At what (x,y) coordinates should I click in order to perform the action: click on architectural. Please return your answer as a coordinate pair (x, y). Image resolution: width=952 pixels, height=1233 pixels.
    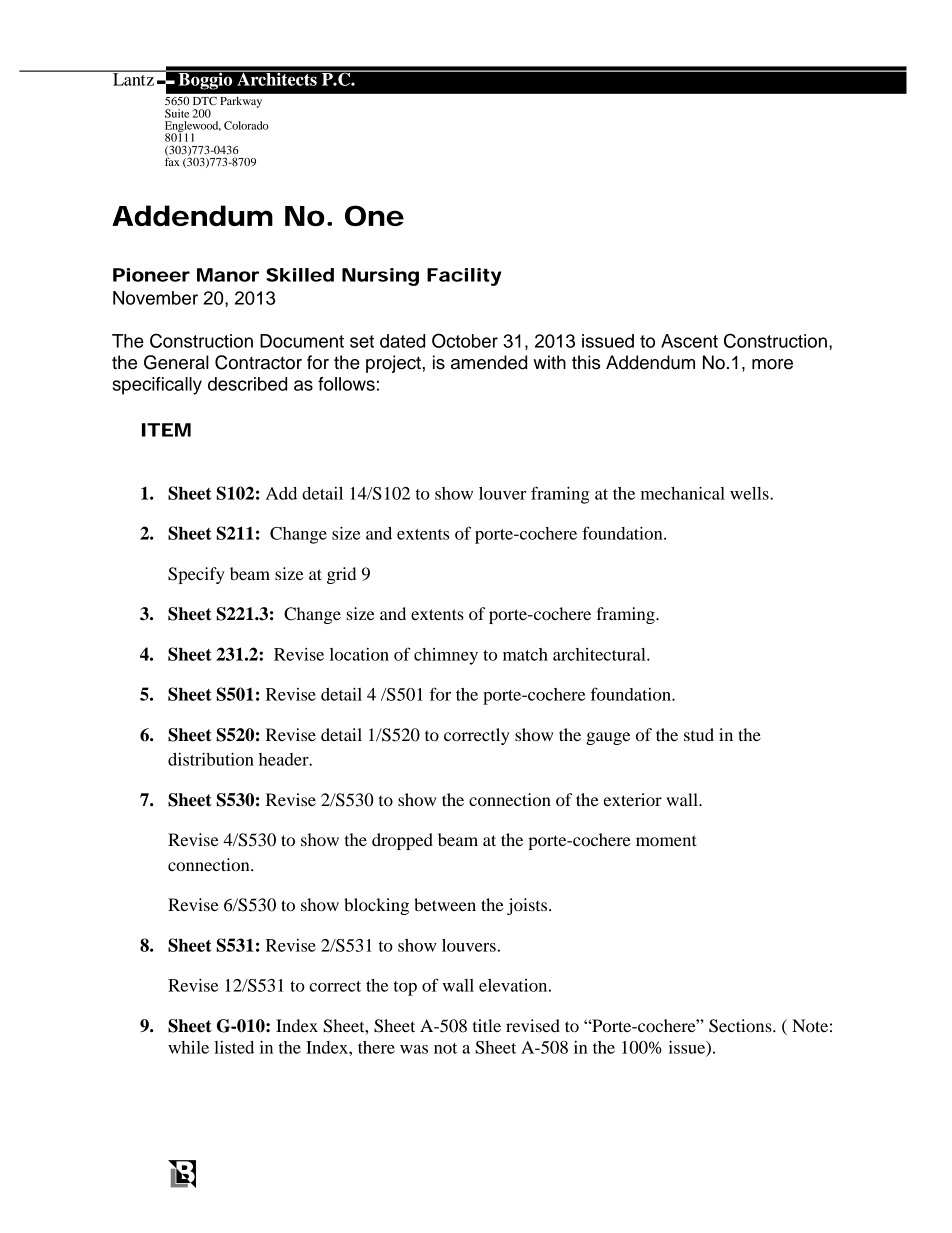
    Looking at the image, I should click on (600, 654).
